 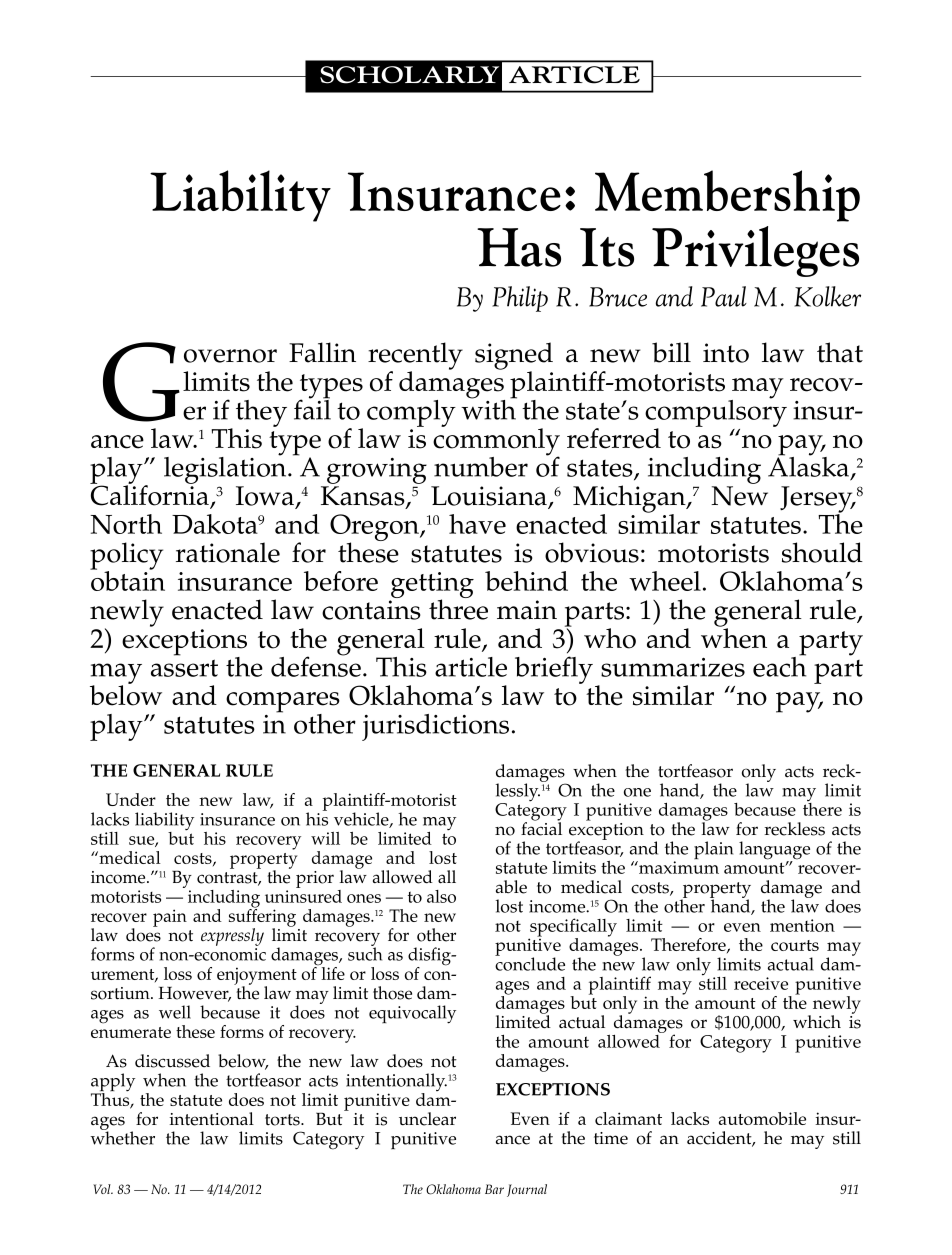 I want to click on Has, so click(x=519, y=247).
